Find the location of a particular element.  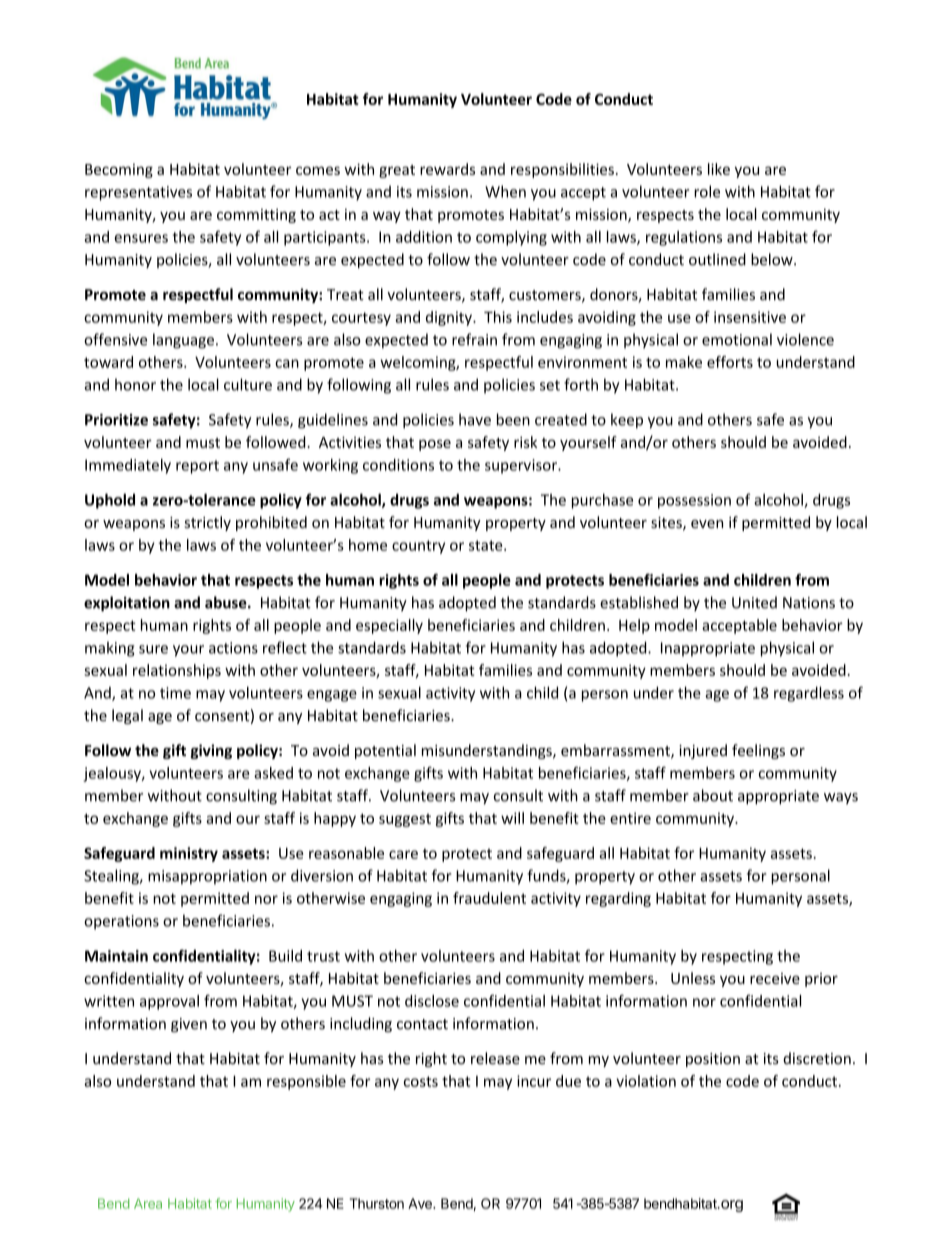

time is located at coordinates (175, 693).
